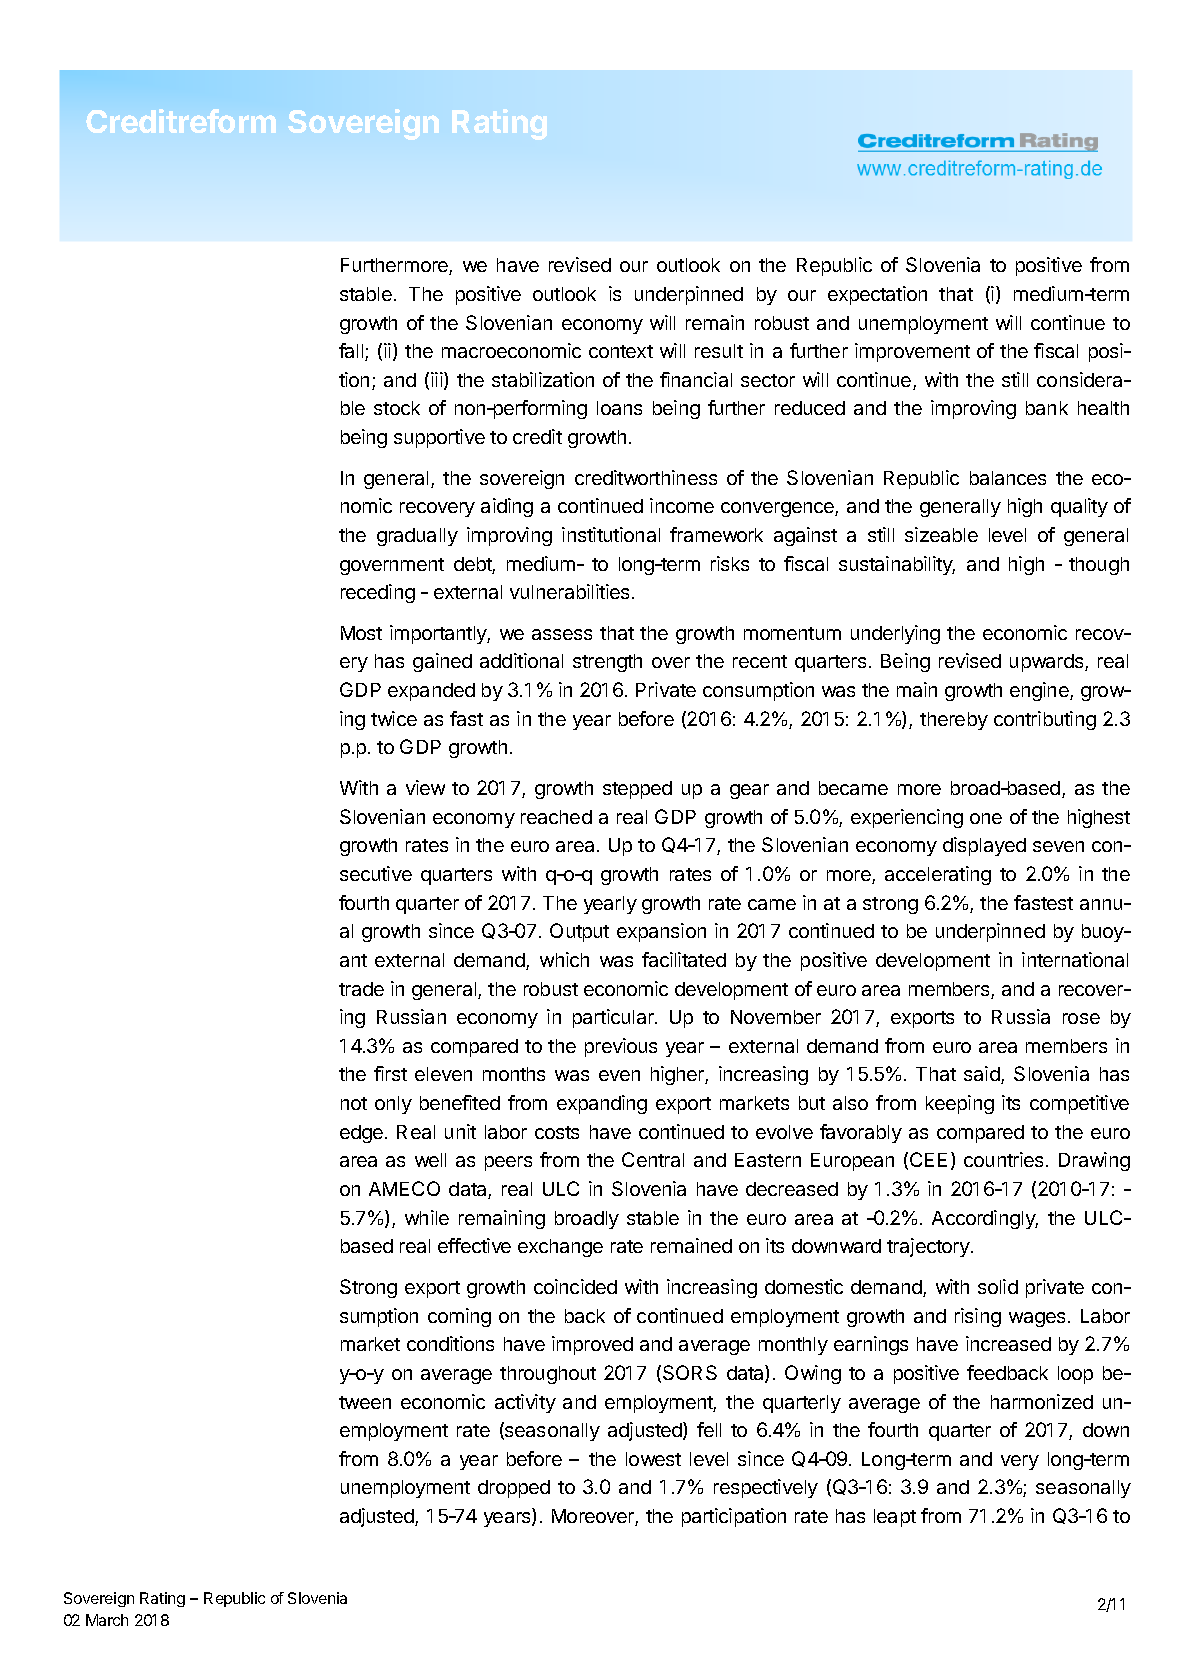 The image size is (1186, 1678). What do you see at coordinates (614, 1018) in the screenshot?
I see `particular` at bounding box center [614, 1018].
